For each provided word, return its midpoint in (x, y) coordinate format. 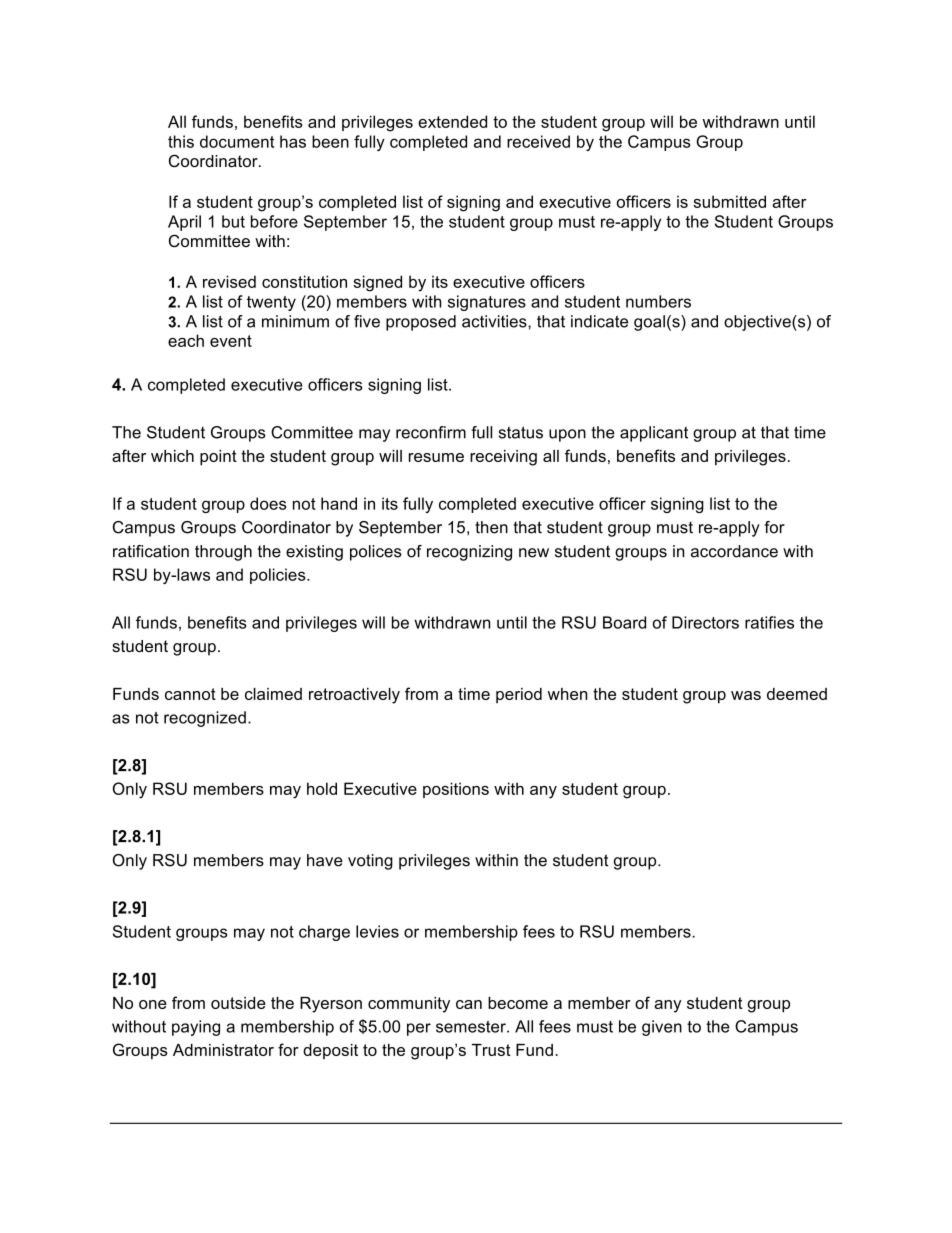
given (662, 1028)
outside (238, 1003)
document (237, 141)
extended (452, 121)
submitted (729, 201)
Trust (491, 1050)
